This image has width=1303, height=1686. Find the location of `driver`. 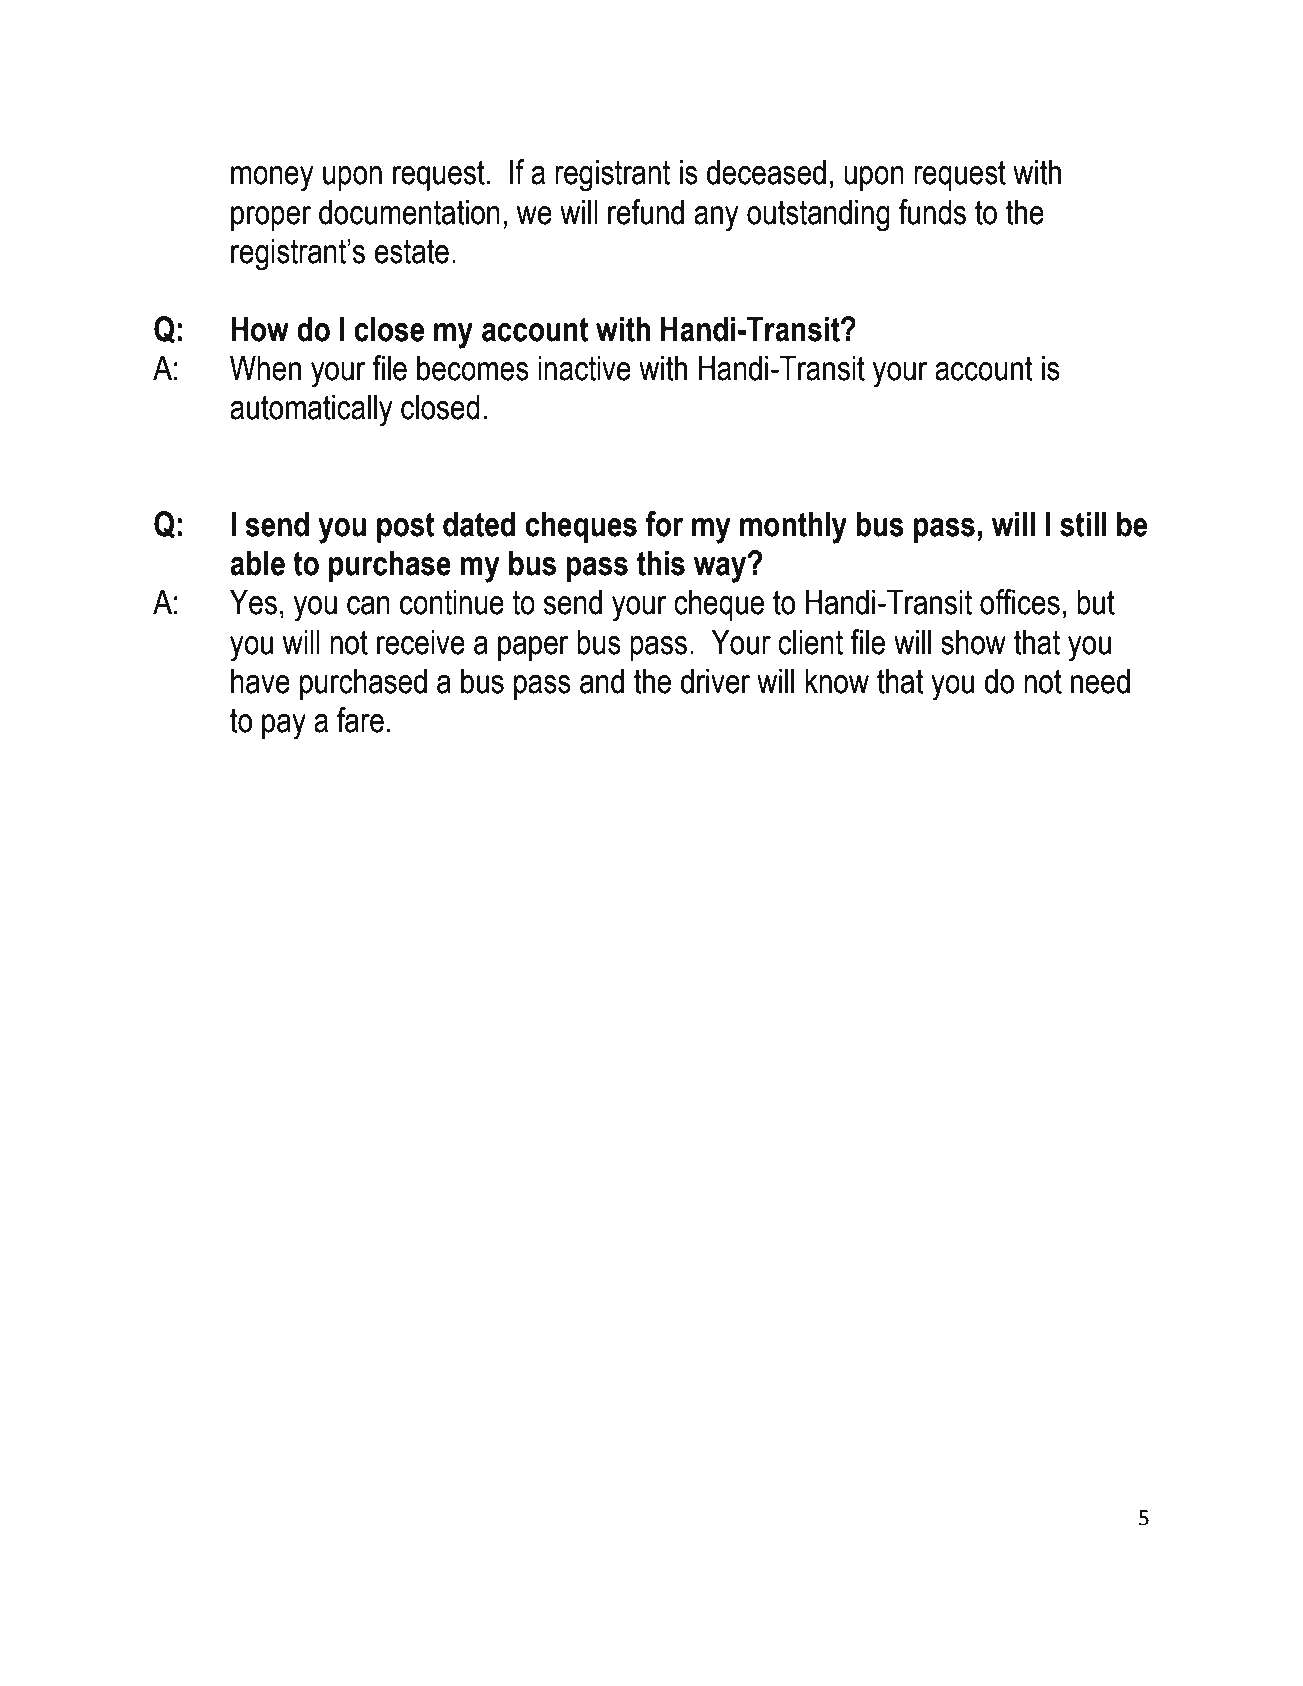

driver is located at coordinates (715, 681).
